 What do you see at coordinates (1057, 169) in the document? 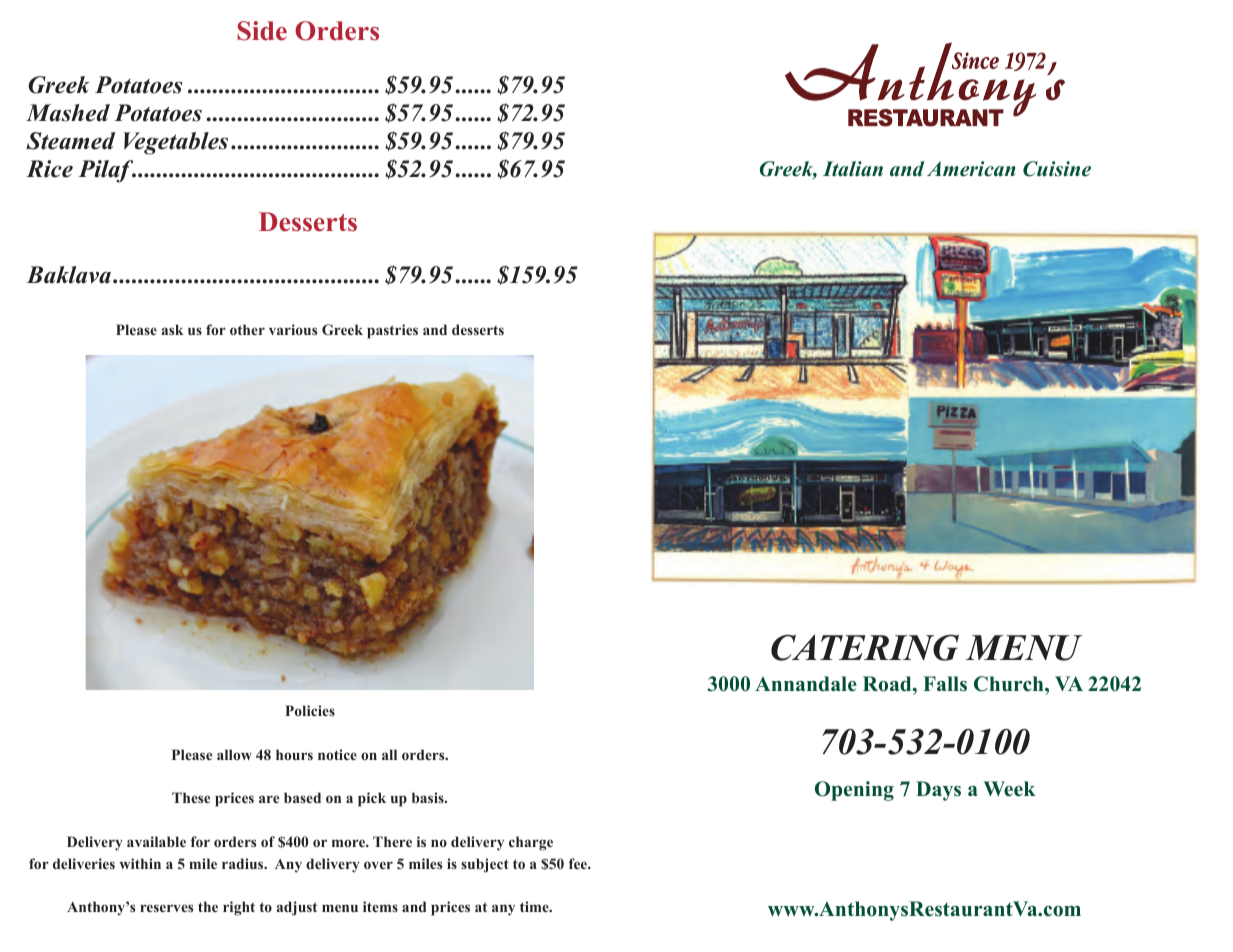
I see `Cuisine` at bounding box center [1057, 169].
